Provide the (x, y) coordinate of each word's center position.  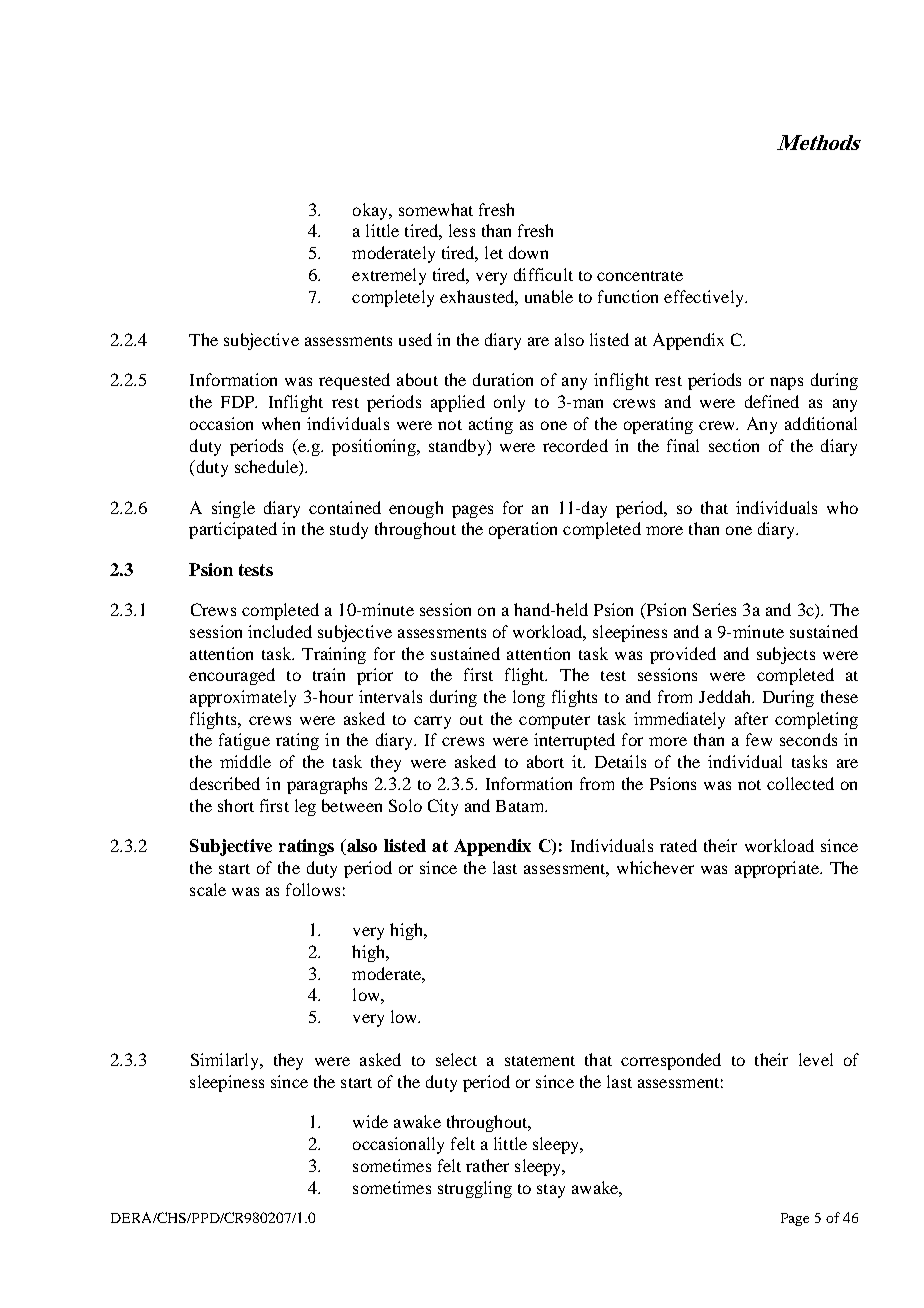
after (751, 718)
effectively (705, 298)
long (529, 698)
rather (487, 1165)
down (528, 252)
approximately (243, 698)
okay (372, 211)
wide (370, 1121)
